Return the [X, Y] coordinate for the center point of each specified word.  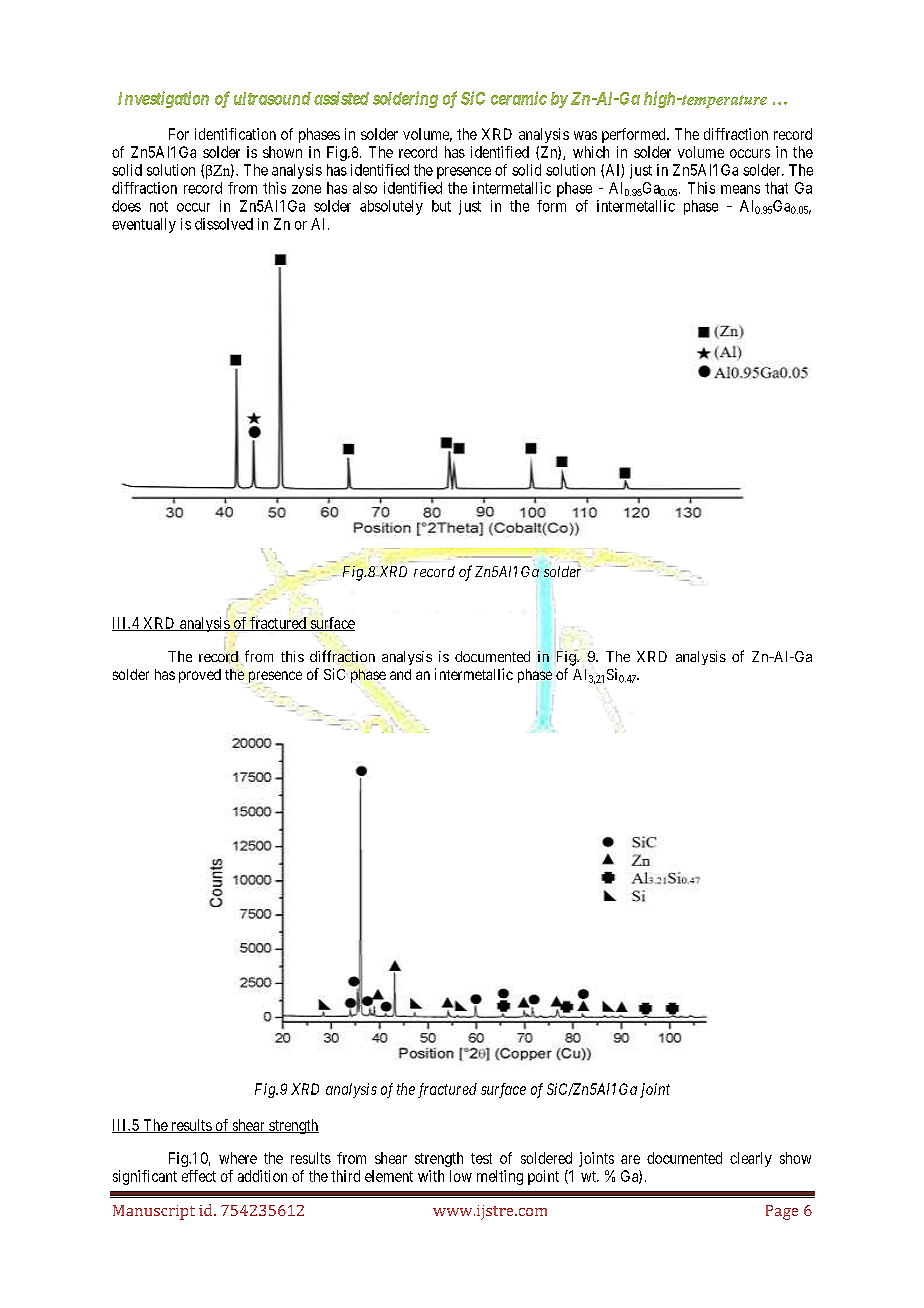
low [461, 1176]
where [238, 1158]
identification [235, 134]
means [740, 189]
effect [199, 1176]
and [400, 674]
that [776, 188]
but [441, 206]
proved [200, 676]
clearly [751, 1159]
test [481, 1158]
